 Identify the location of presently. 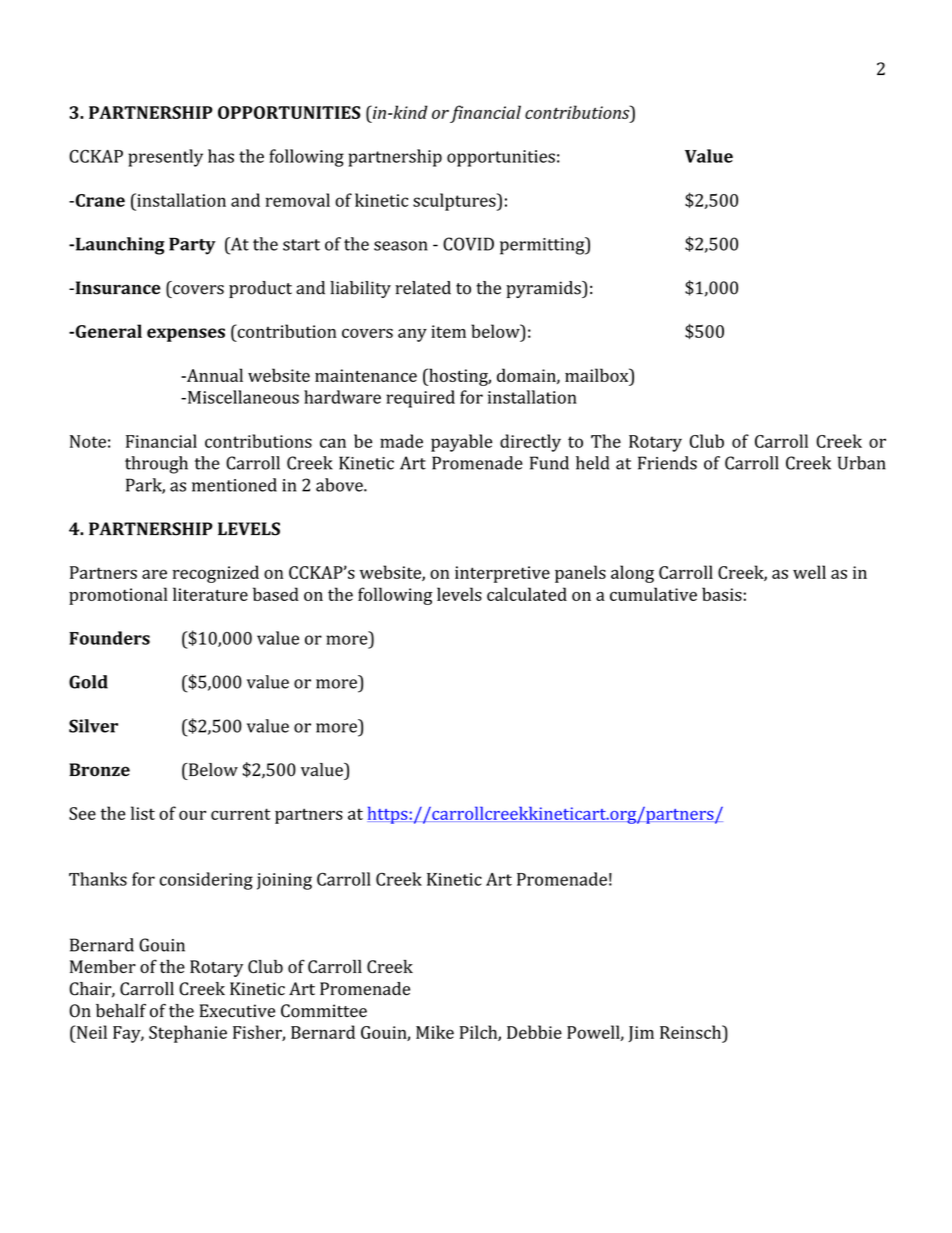
(165, 158).
